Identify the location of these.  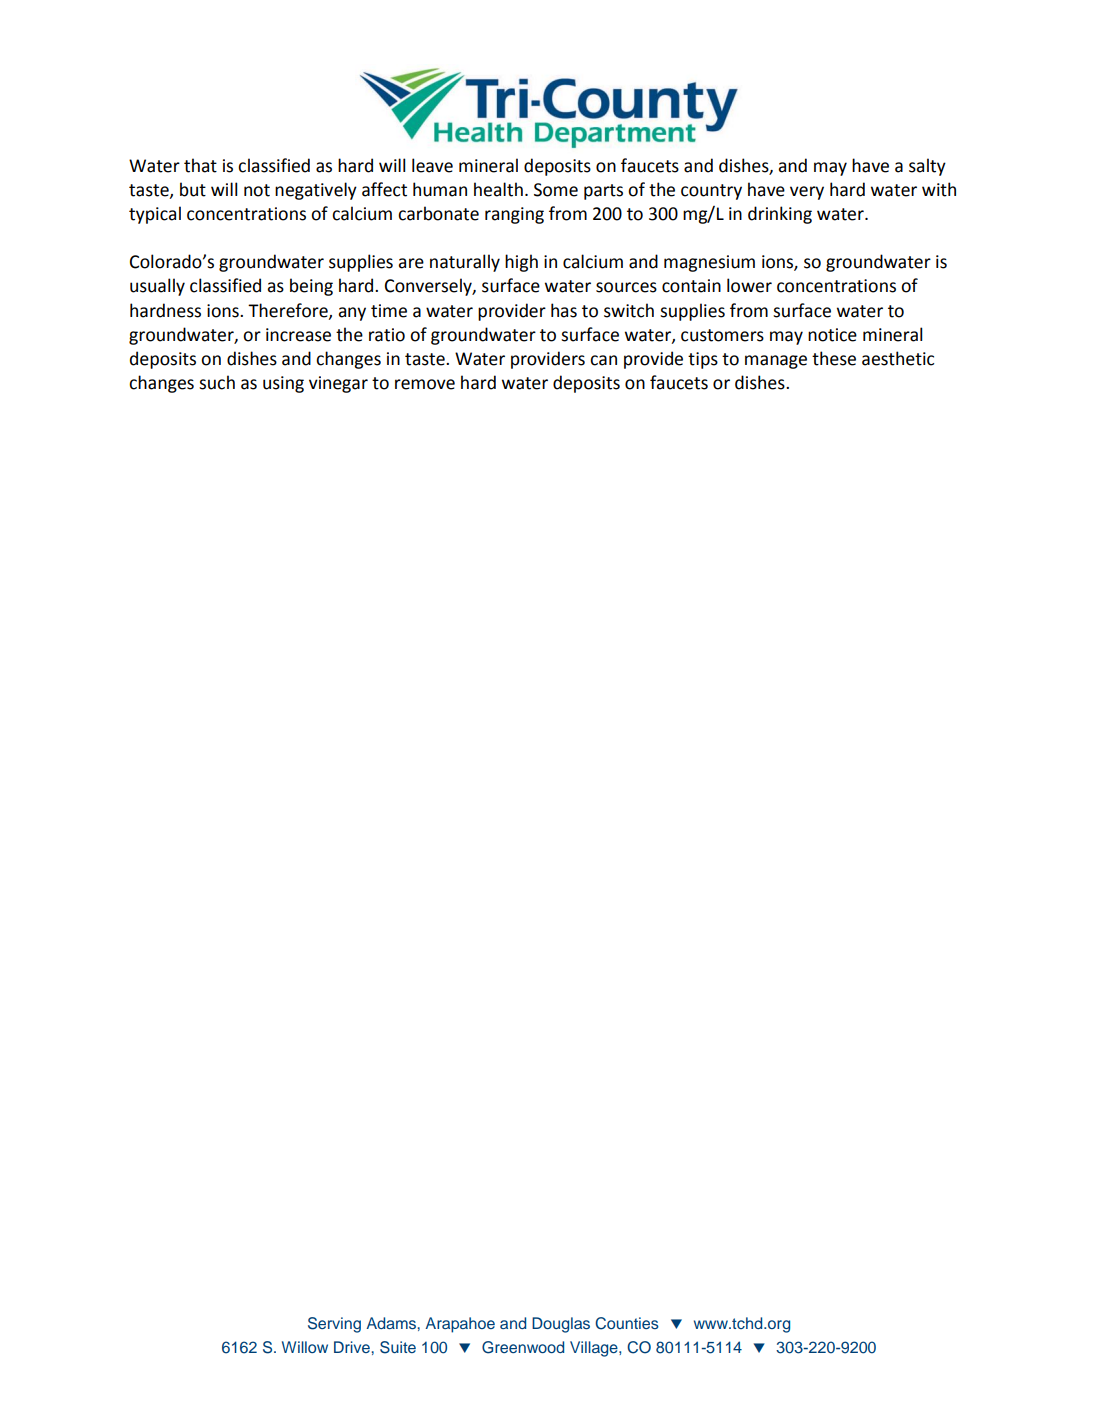
(834, 358).
